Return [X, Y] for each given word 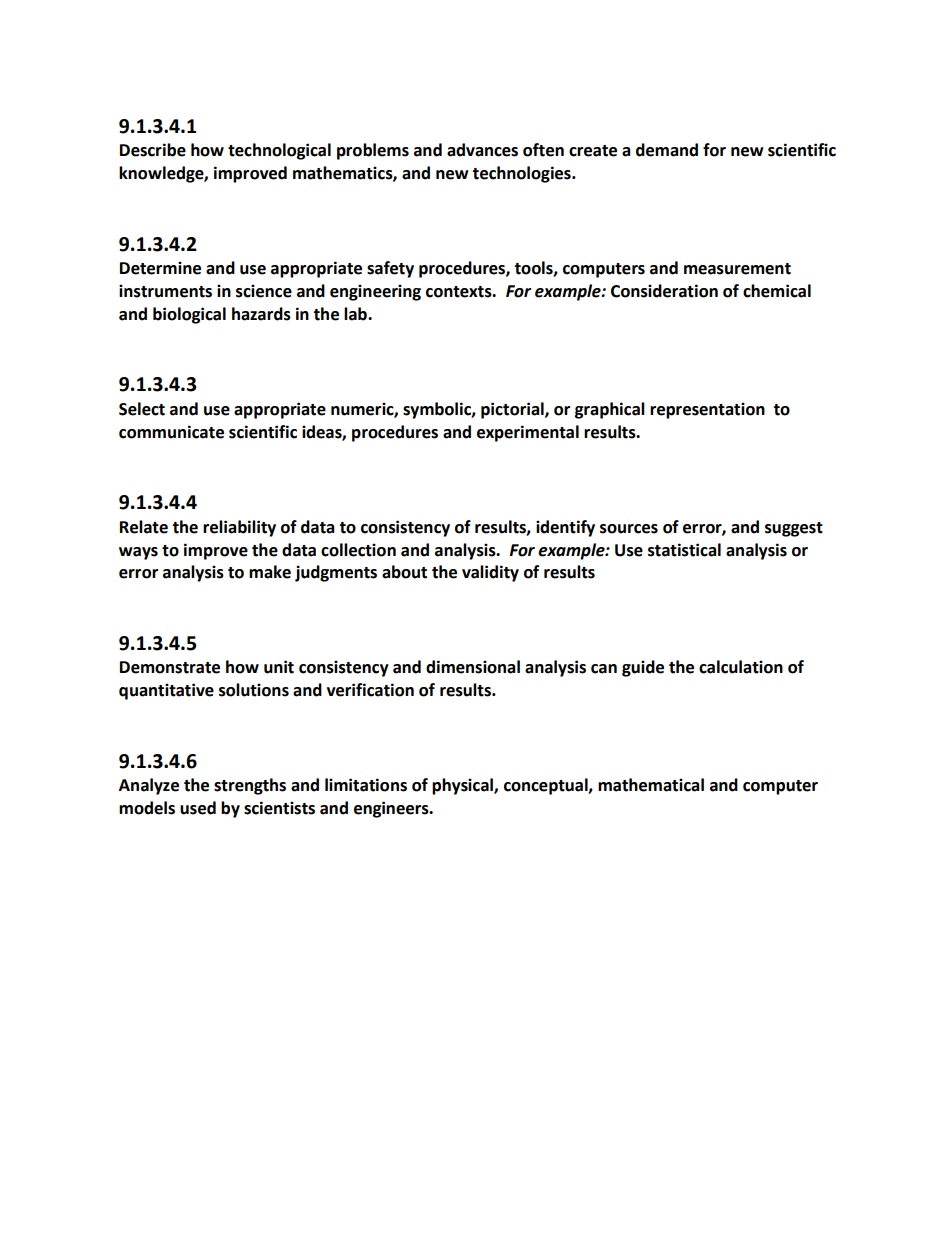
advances [482, 150]
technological [279, 151]
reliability [239, 528]
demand [667, 150]
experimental [528, 433]
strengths [250, 786]
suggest [794, 529]
